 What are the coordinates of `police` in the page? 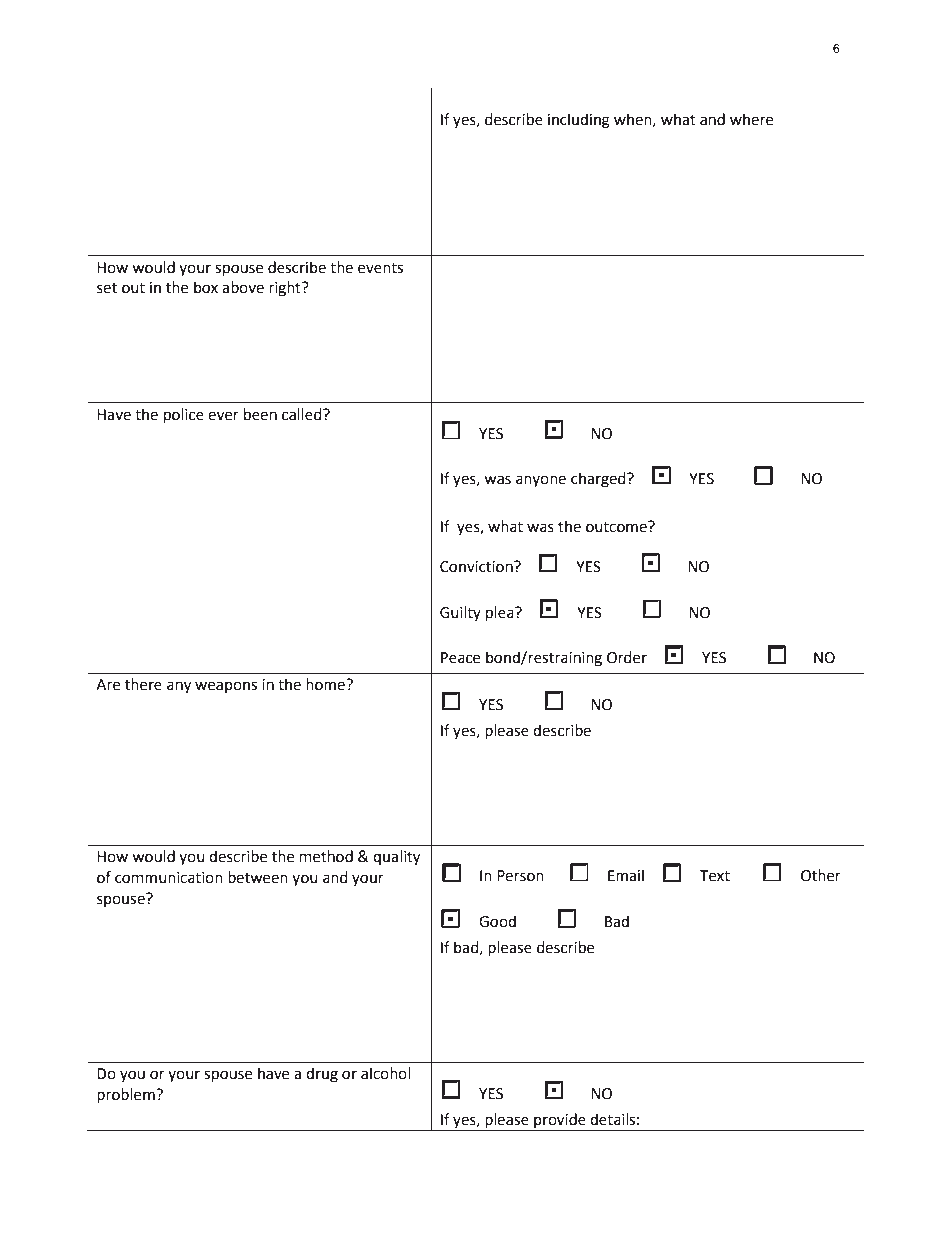 It's located at (184, 416).
